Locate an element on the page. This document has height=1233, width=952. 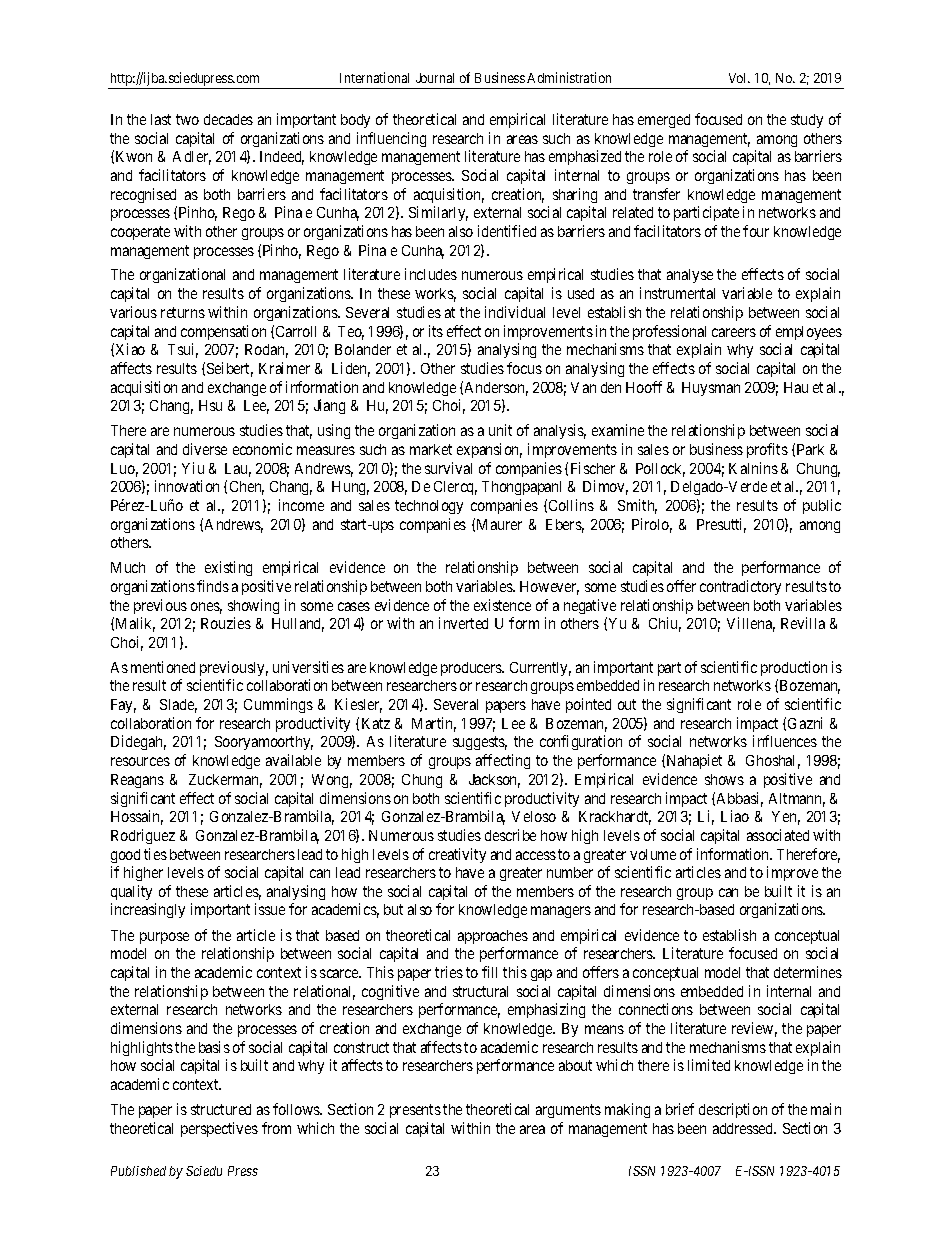
increasingly is located at coordinates (148, 910).
